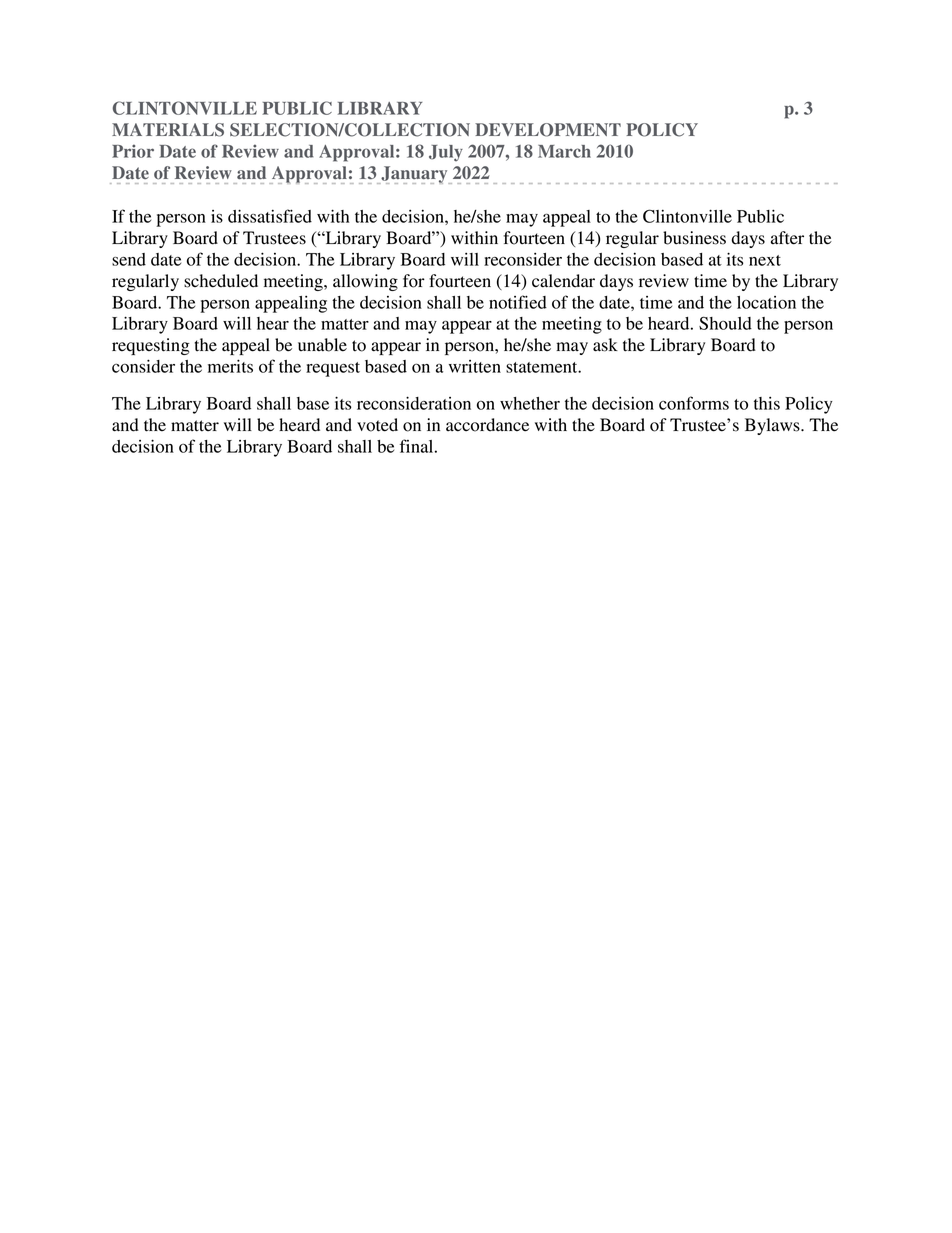 The image size is (952, 1233). I want to click on send, so click(129, 259).
